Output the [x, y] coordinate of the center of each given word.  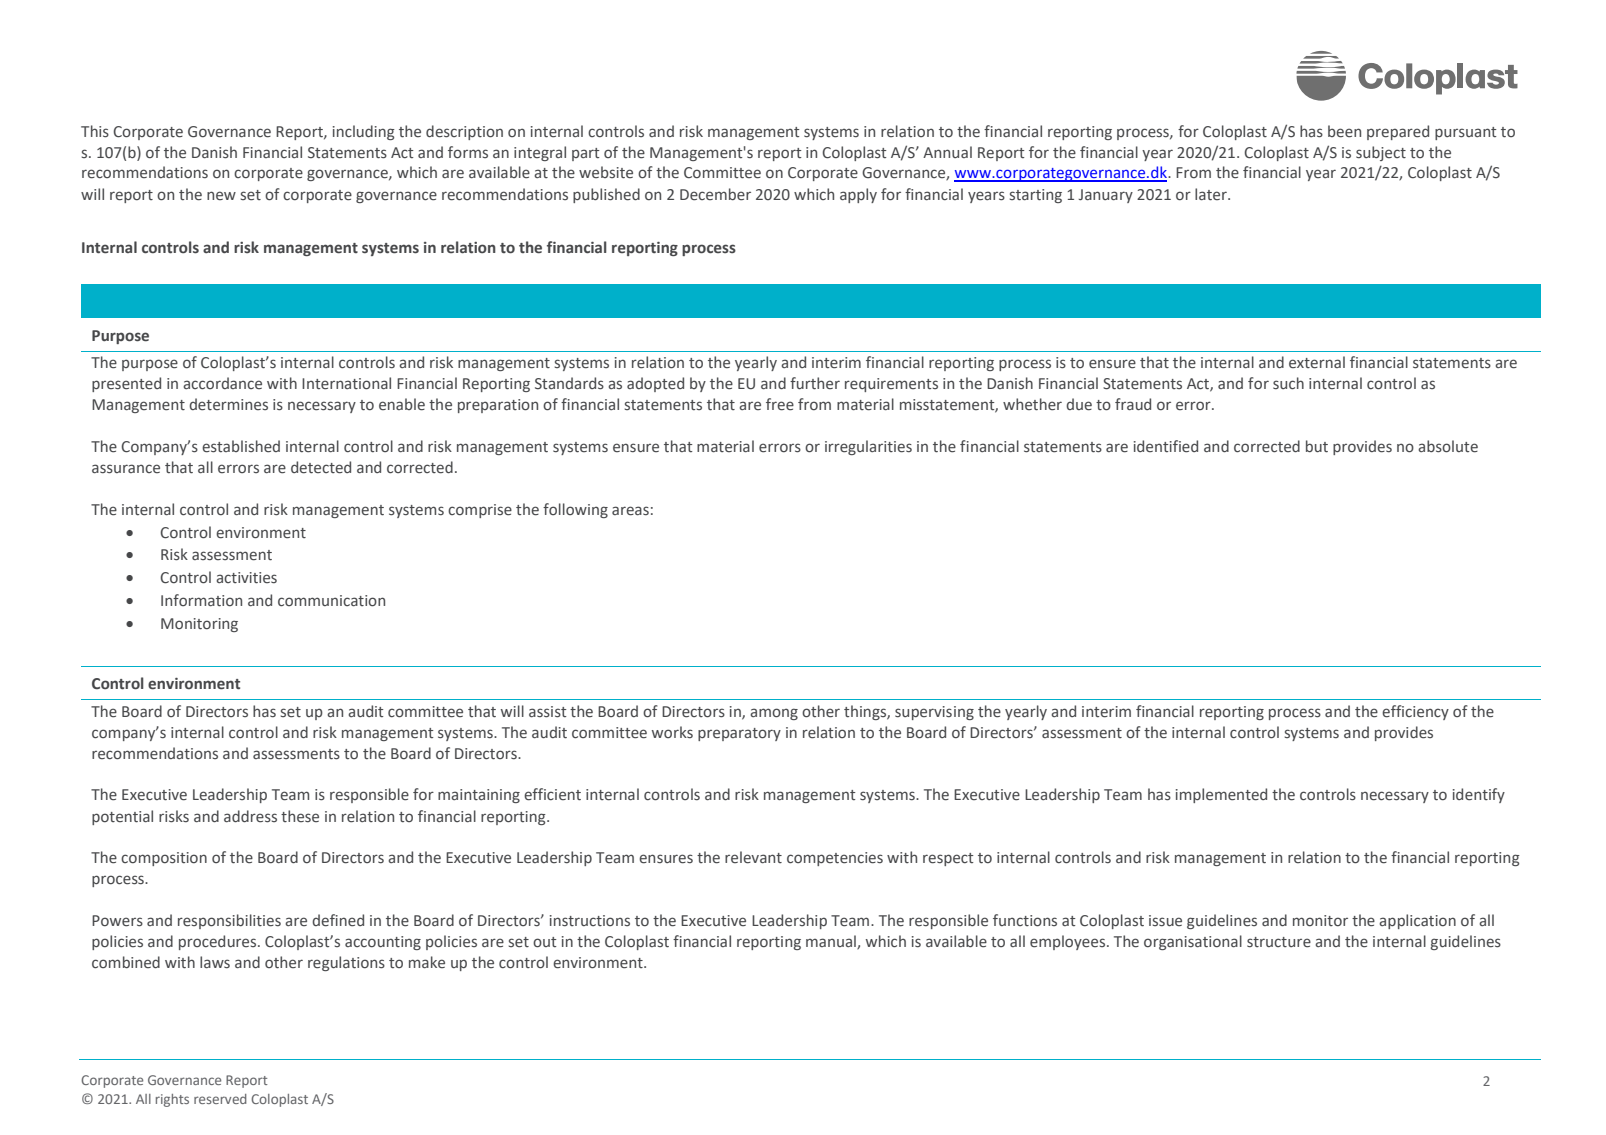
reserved [220, 1099]
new [221, 195]
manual [832, 942]
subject [1381, 153]
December [715, 194]
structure [1279, 942]
